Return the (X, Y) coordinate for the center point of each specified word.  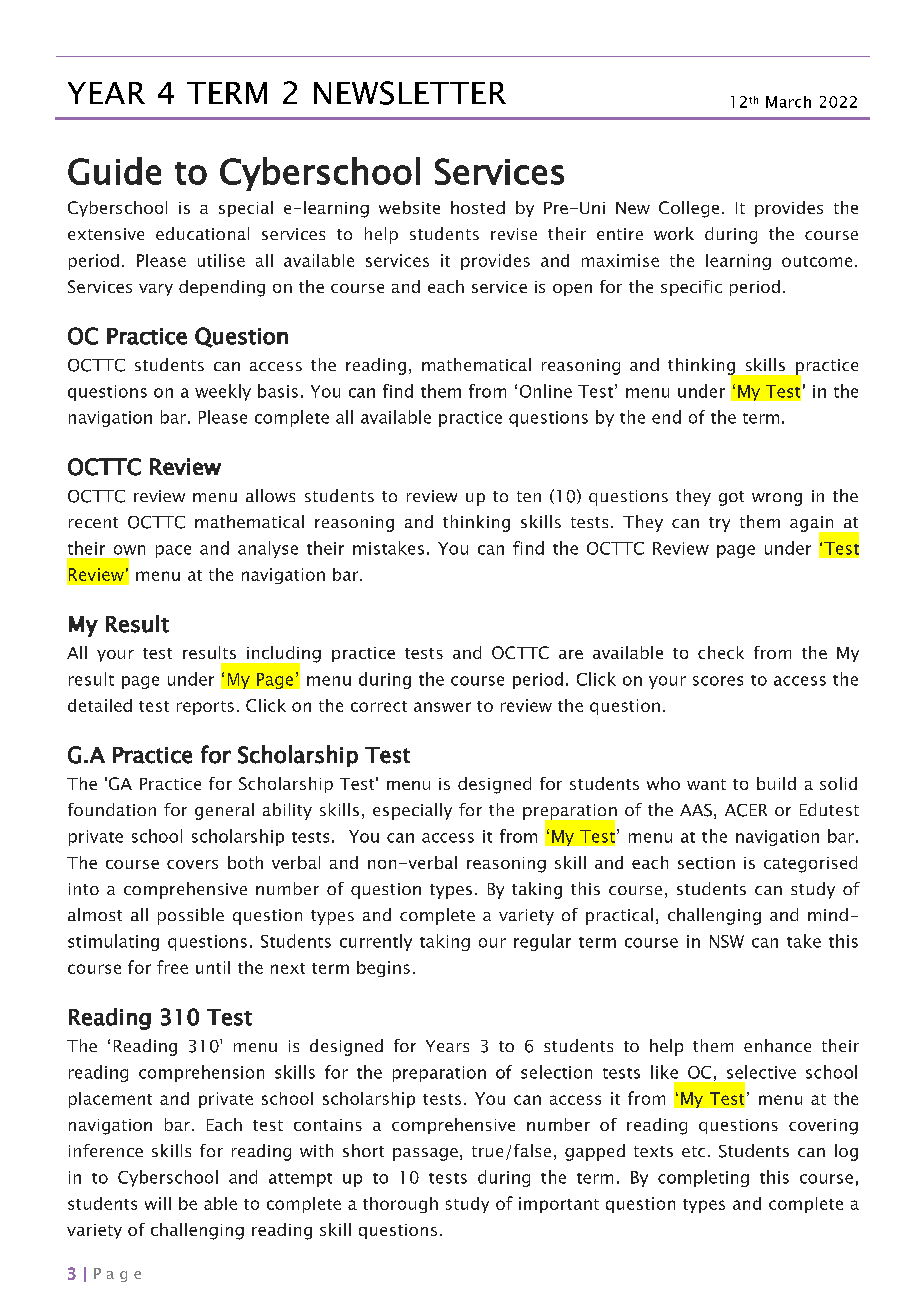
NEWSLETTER (410, 93)
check (721, 652)
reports (205, 708)
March (788, 102)
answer (442, 707)
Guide (114, 171)
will (158, 1203)
